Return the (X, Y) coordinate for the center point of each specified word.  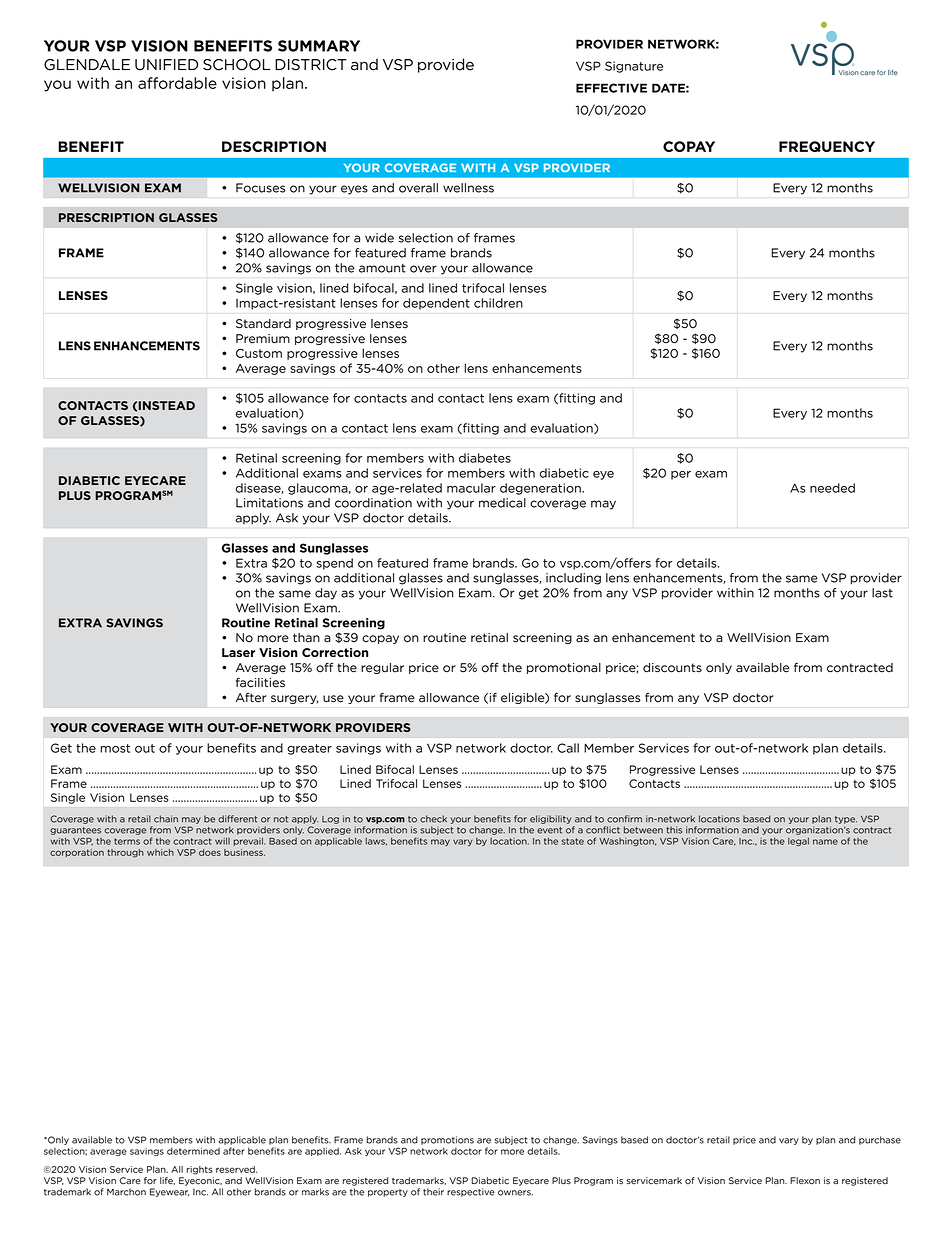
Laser (238, 652)
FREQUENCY (827, 146)
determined (193, 1151)
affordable (177, 83)
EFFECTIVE (611, 88)
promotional (564, 668)
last (882, 593)
